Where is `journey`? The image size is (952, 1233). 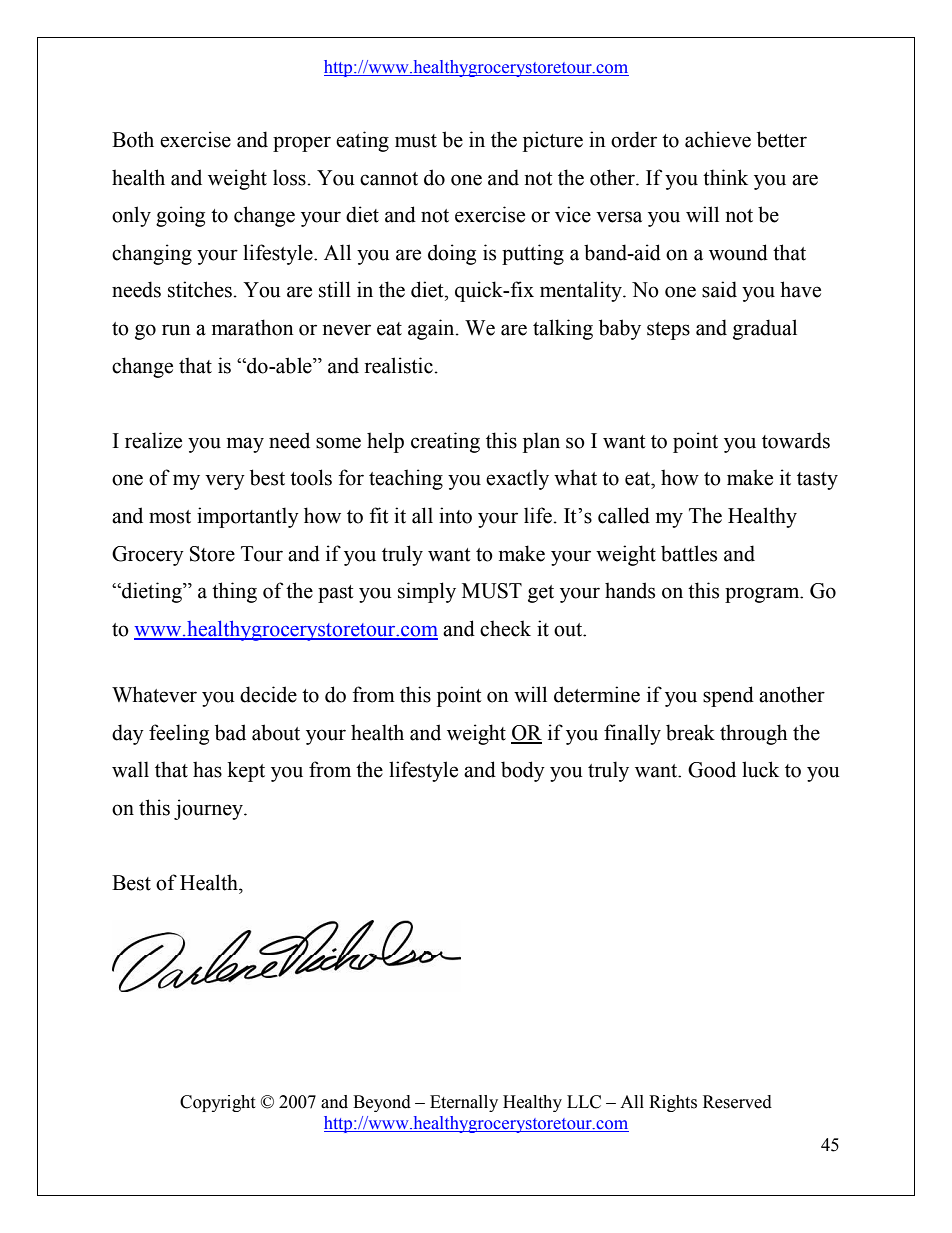 journey is located at coordinates (209, 809).
